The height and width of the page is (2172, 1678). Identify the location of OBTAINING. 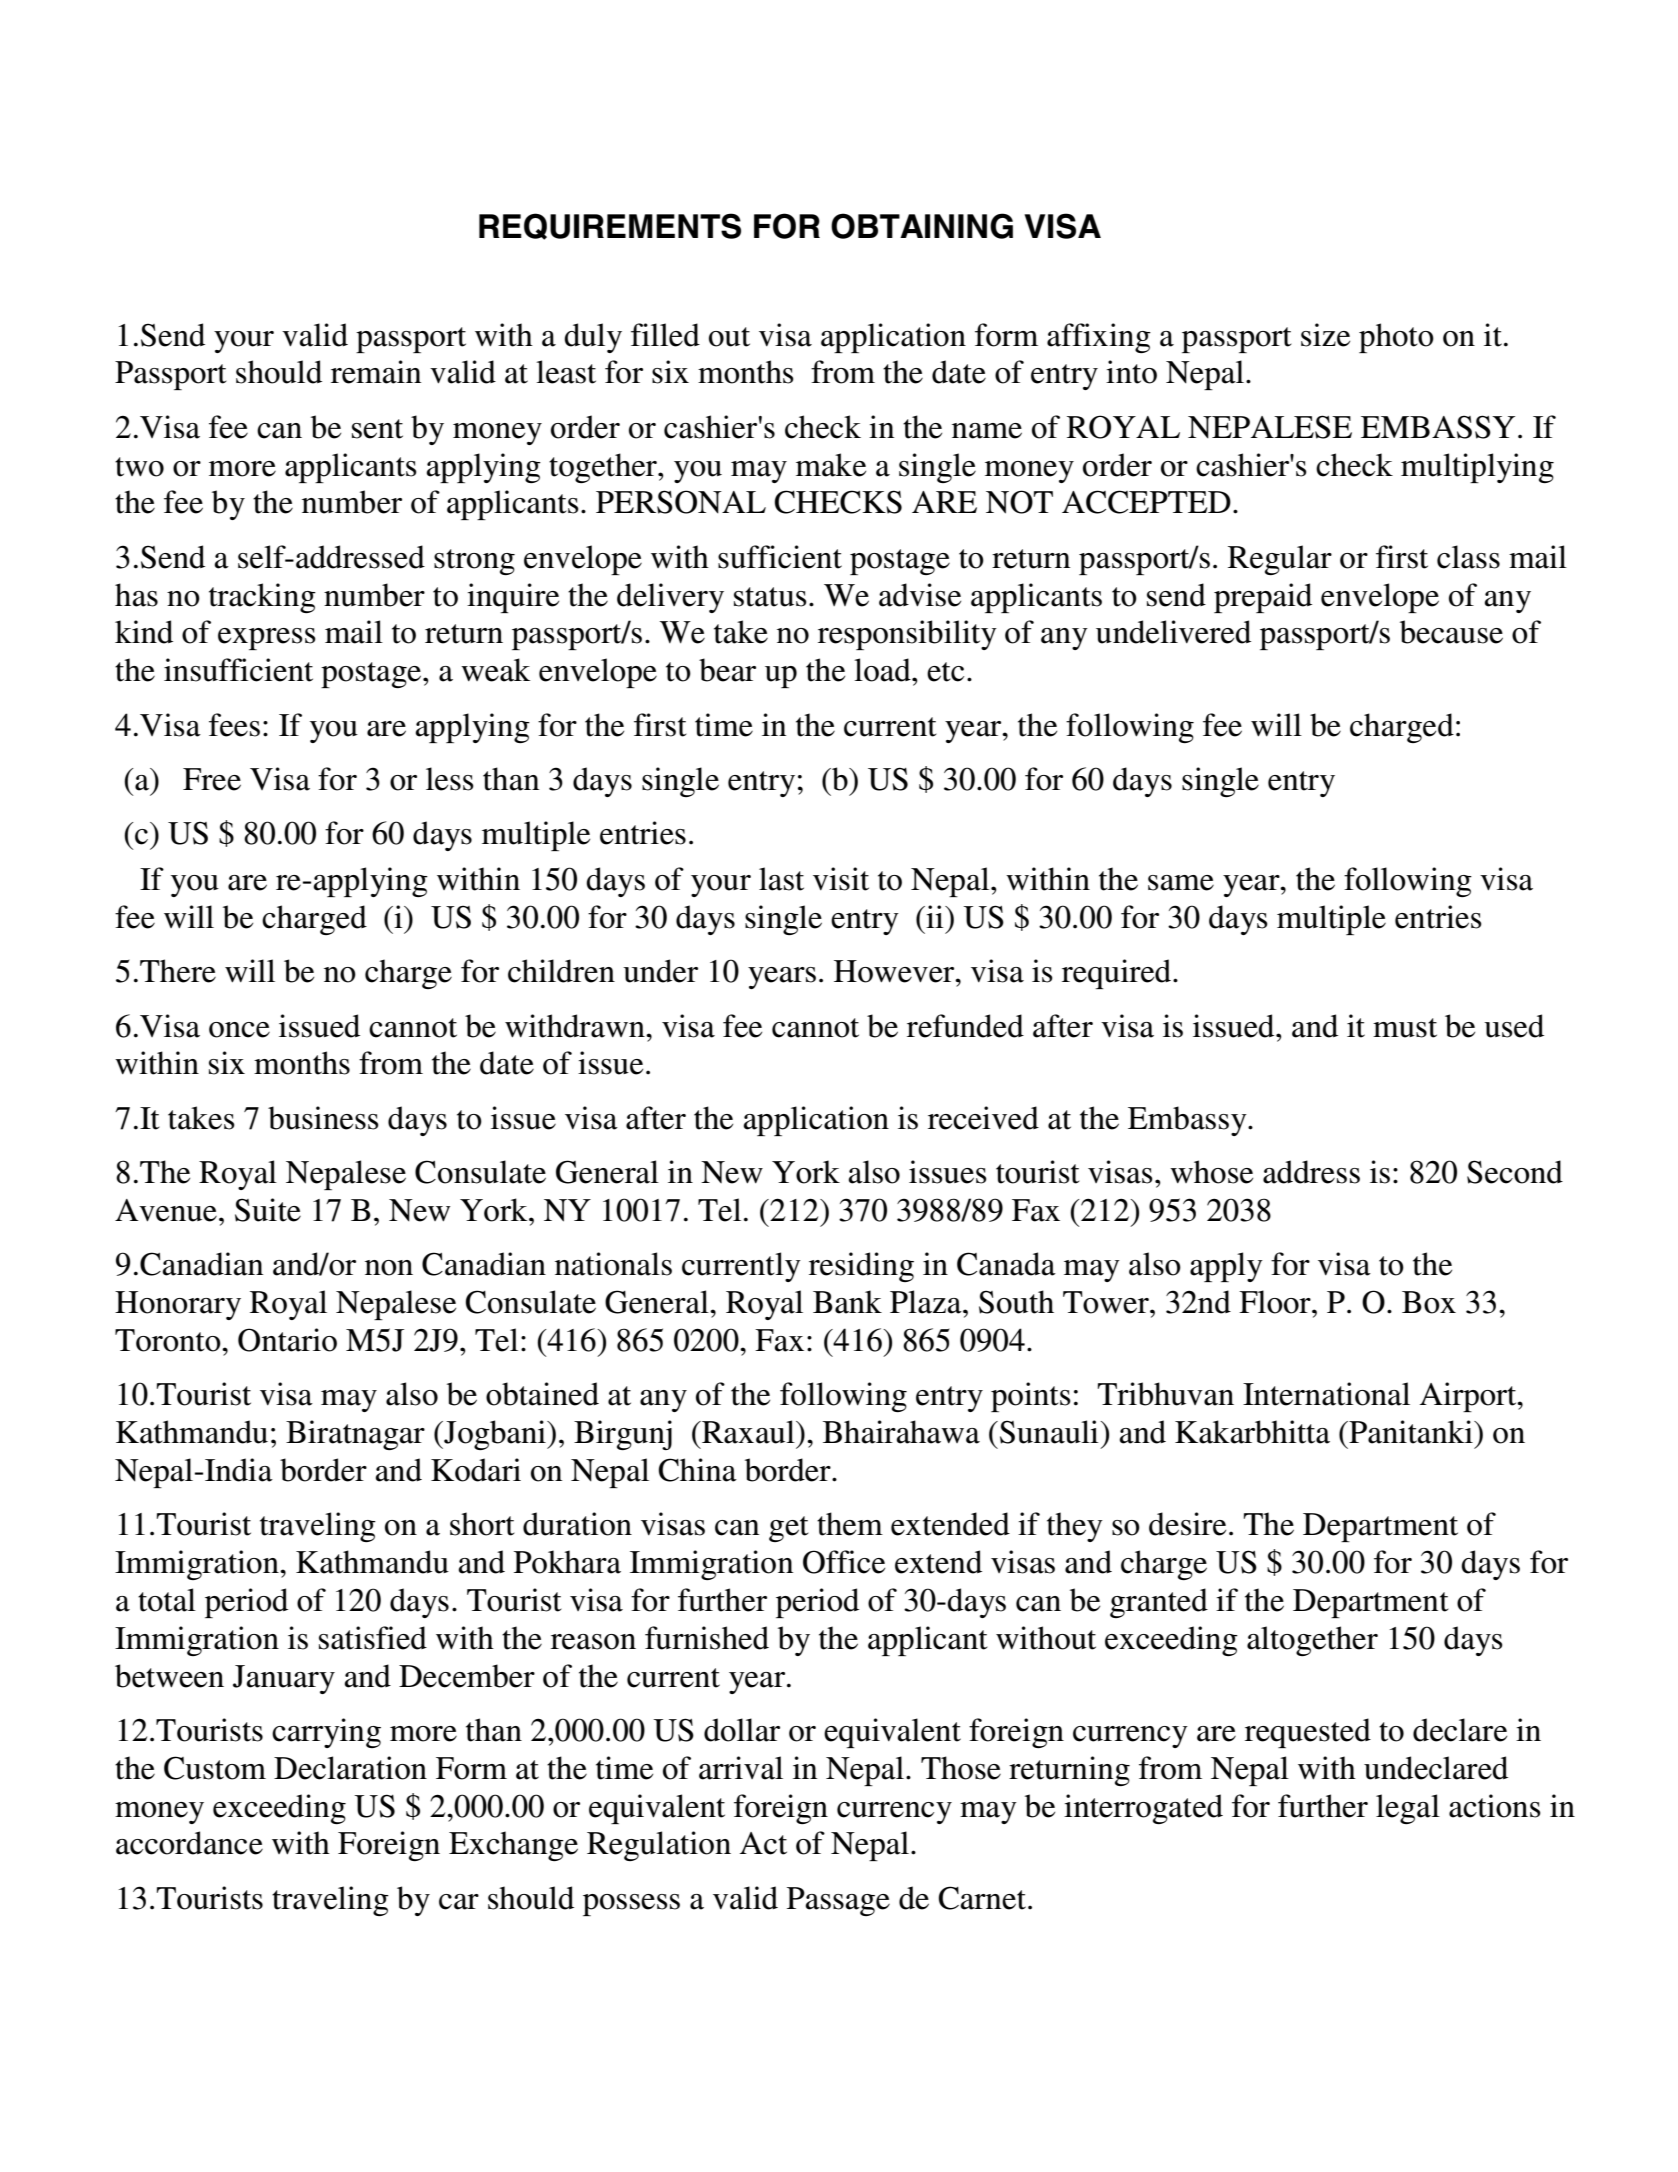
(922, 226).
